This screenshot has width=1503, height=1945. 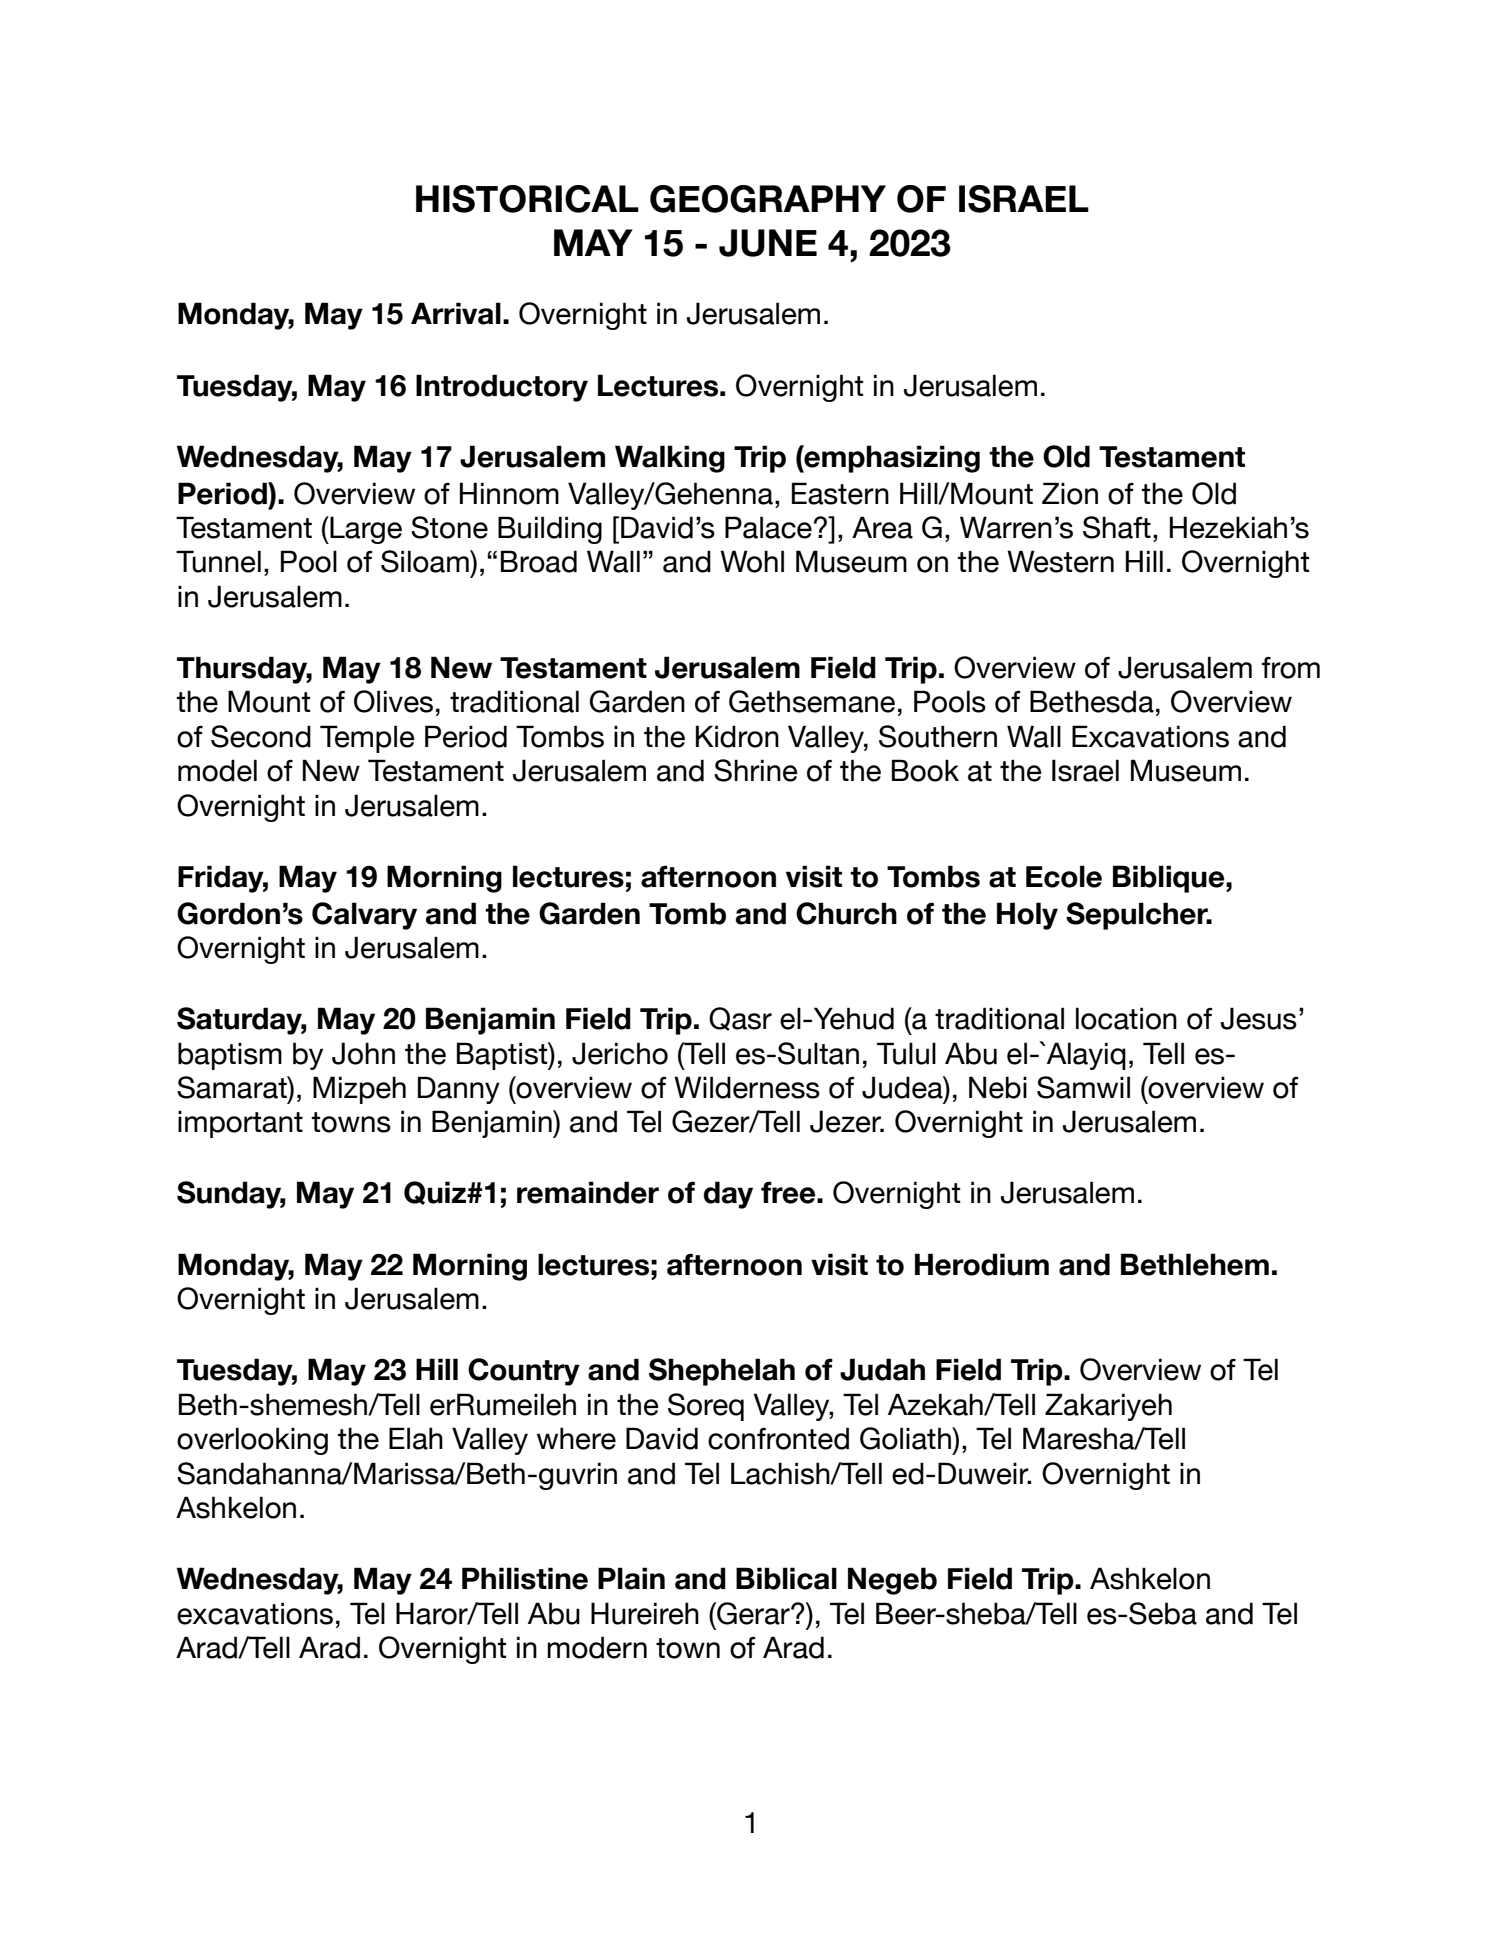 I want to click on Philistine, so click(x=525, y=1578).
